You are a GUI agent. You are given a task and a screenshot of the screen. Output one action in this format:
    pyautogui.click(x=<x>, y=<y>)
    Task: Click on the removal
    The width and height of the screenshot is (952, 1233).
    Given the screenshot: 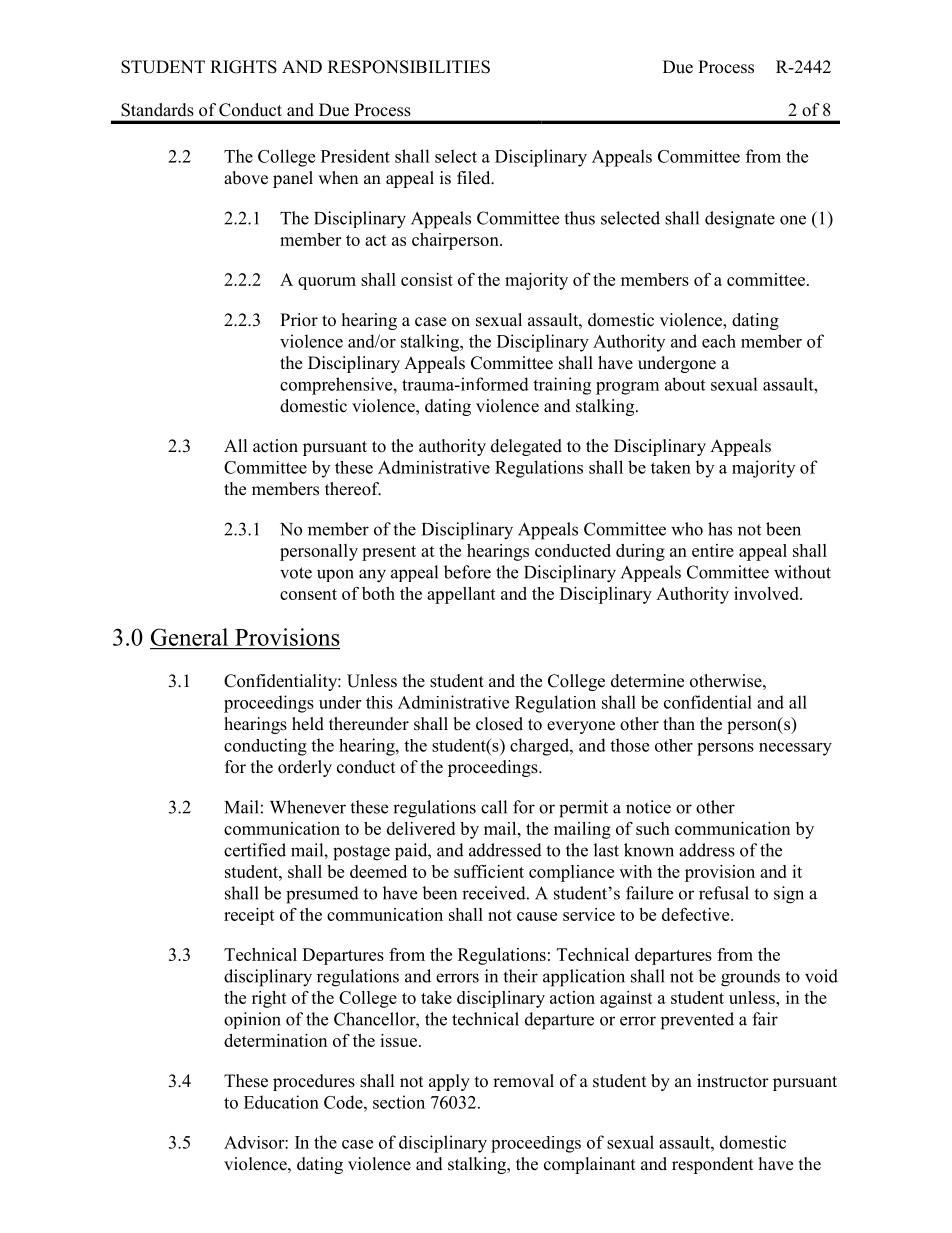 What is the action you would take?
    pyautogui.click(x=523, y=1081)
